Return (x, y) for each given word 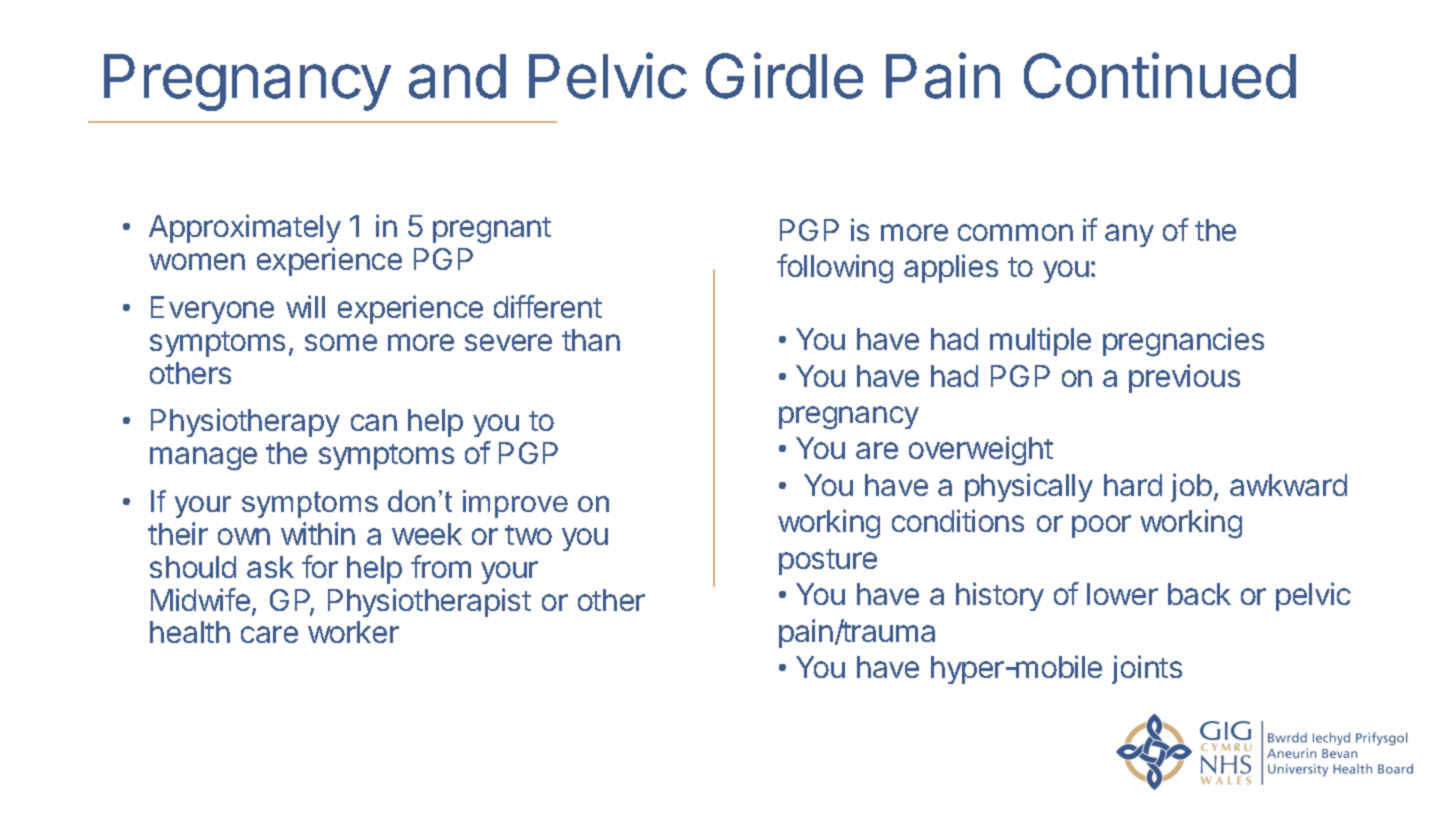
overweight (981, 451)
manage (203, 459)
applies (951, 268)
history (1000, 596)
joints (1147, 669)
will (305, 306)
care (269, 634)
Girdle (784, 75)
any (1129, 235)
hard (1133, 485)
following (835, 269)
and (457, 76)
